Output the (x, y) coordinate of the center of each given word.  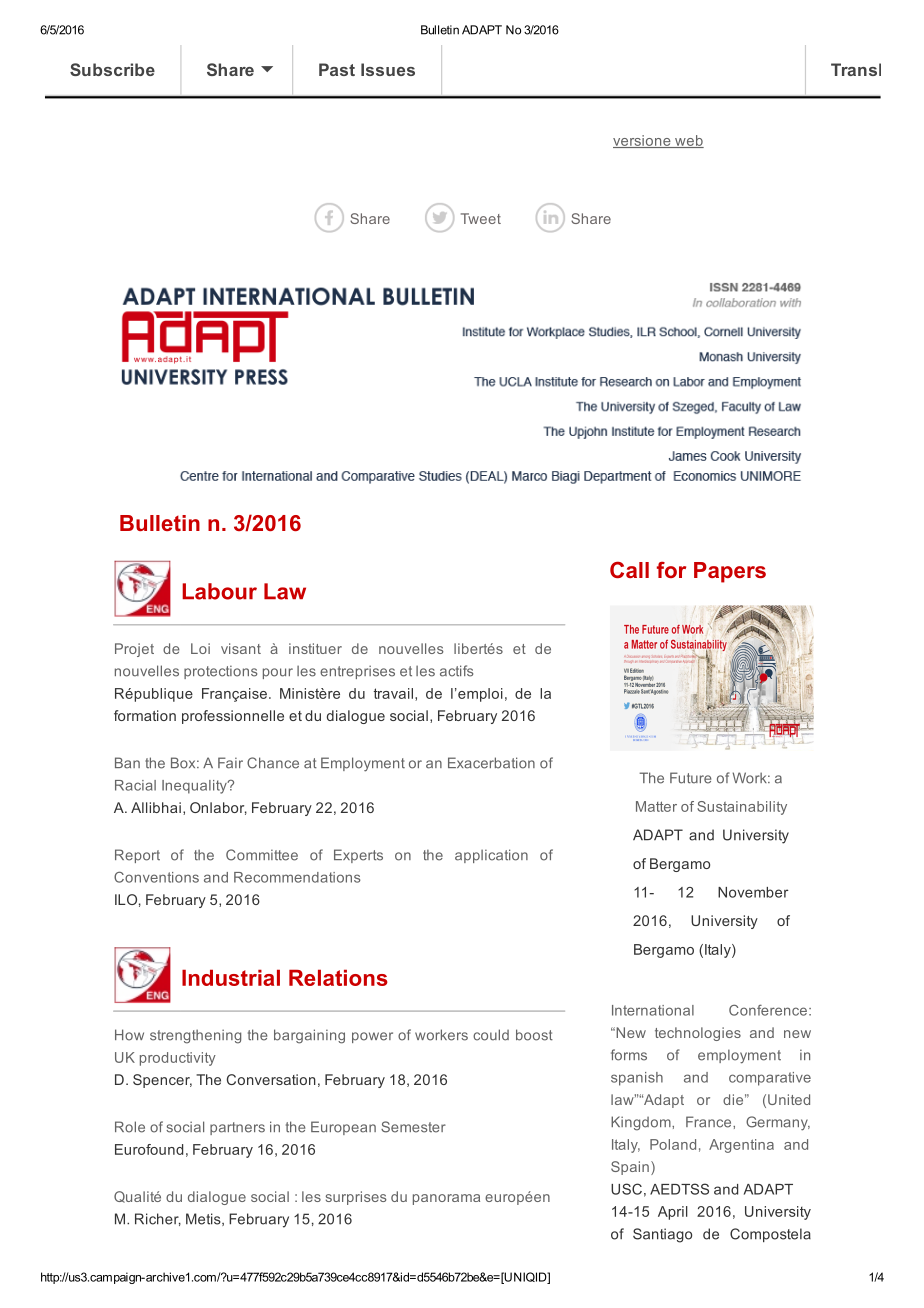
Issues (388, 69)
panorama (446, 1199)
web (688, 141)
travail (393, 693)
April (673, 1213)
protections (220, 672)
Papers (730, 572)
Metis (204, 1219)
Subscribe (112, 69)
